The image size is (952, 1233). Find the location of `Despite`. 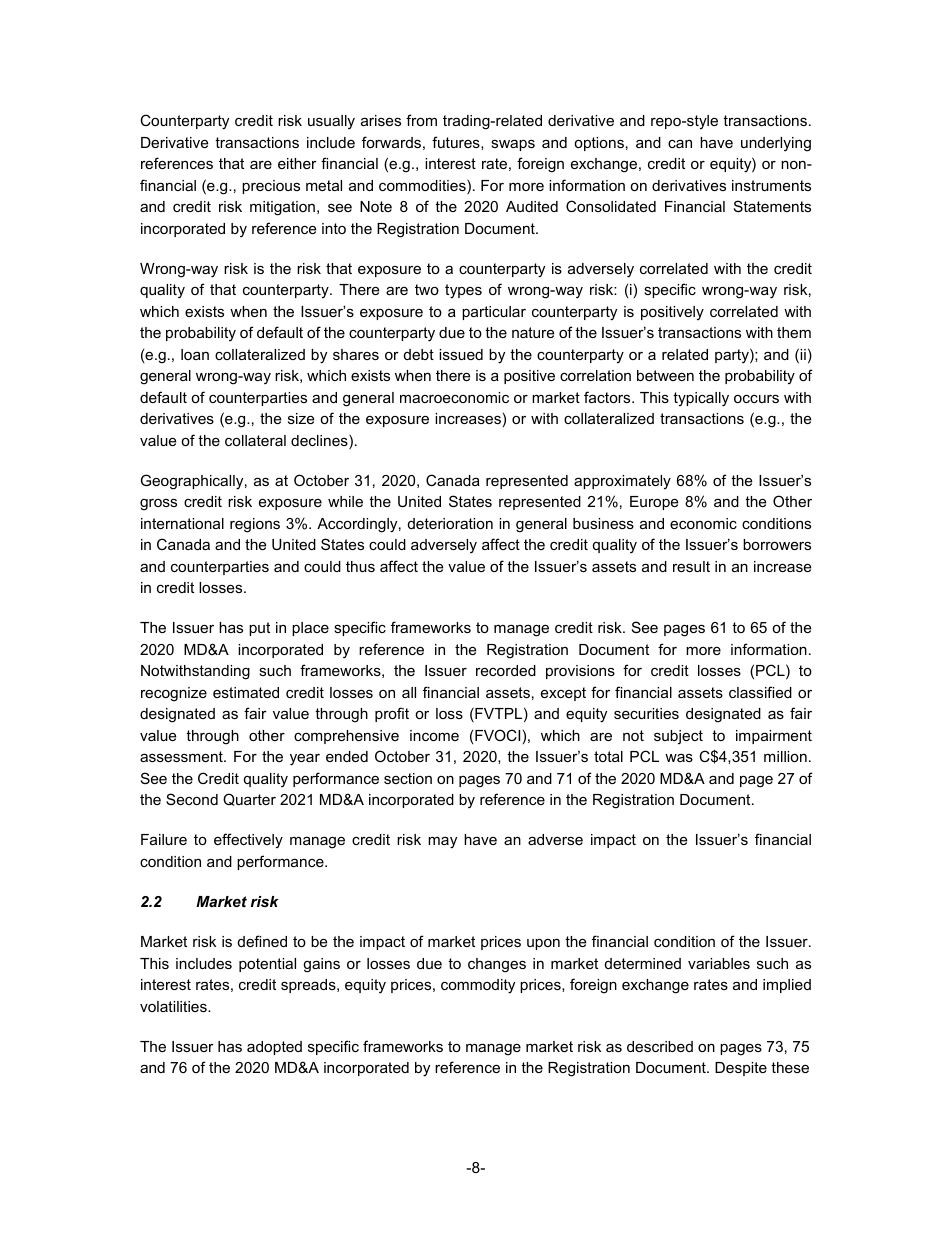

Despite is located at coordinates (741, 1069).
